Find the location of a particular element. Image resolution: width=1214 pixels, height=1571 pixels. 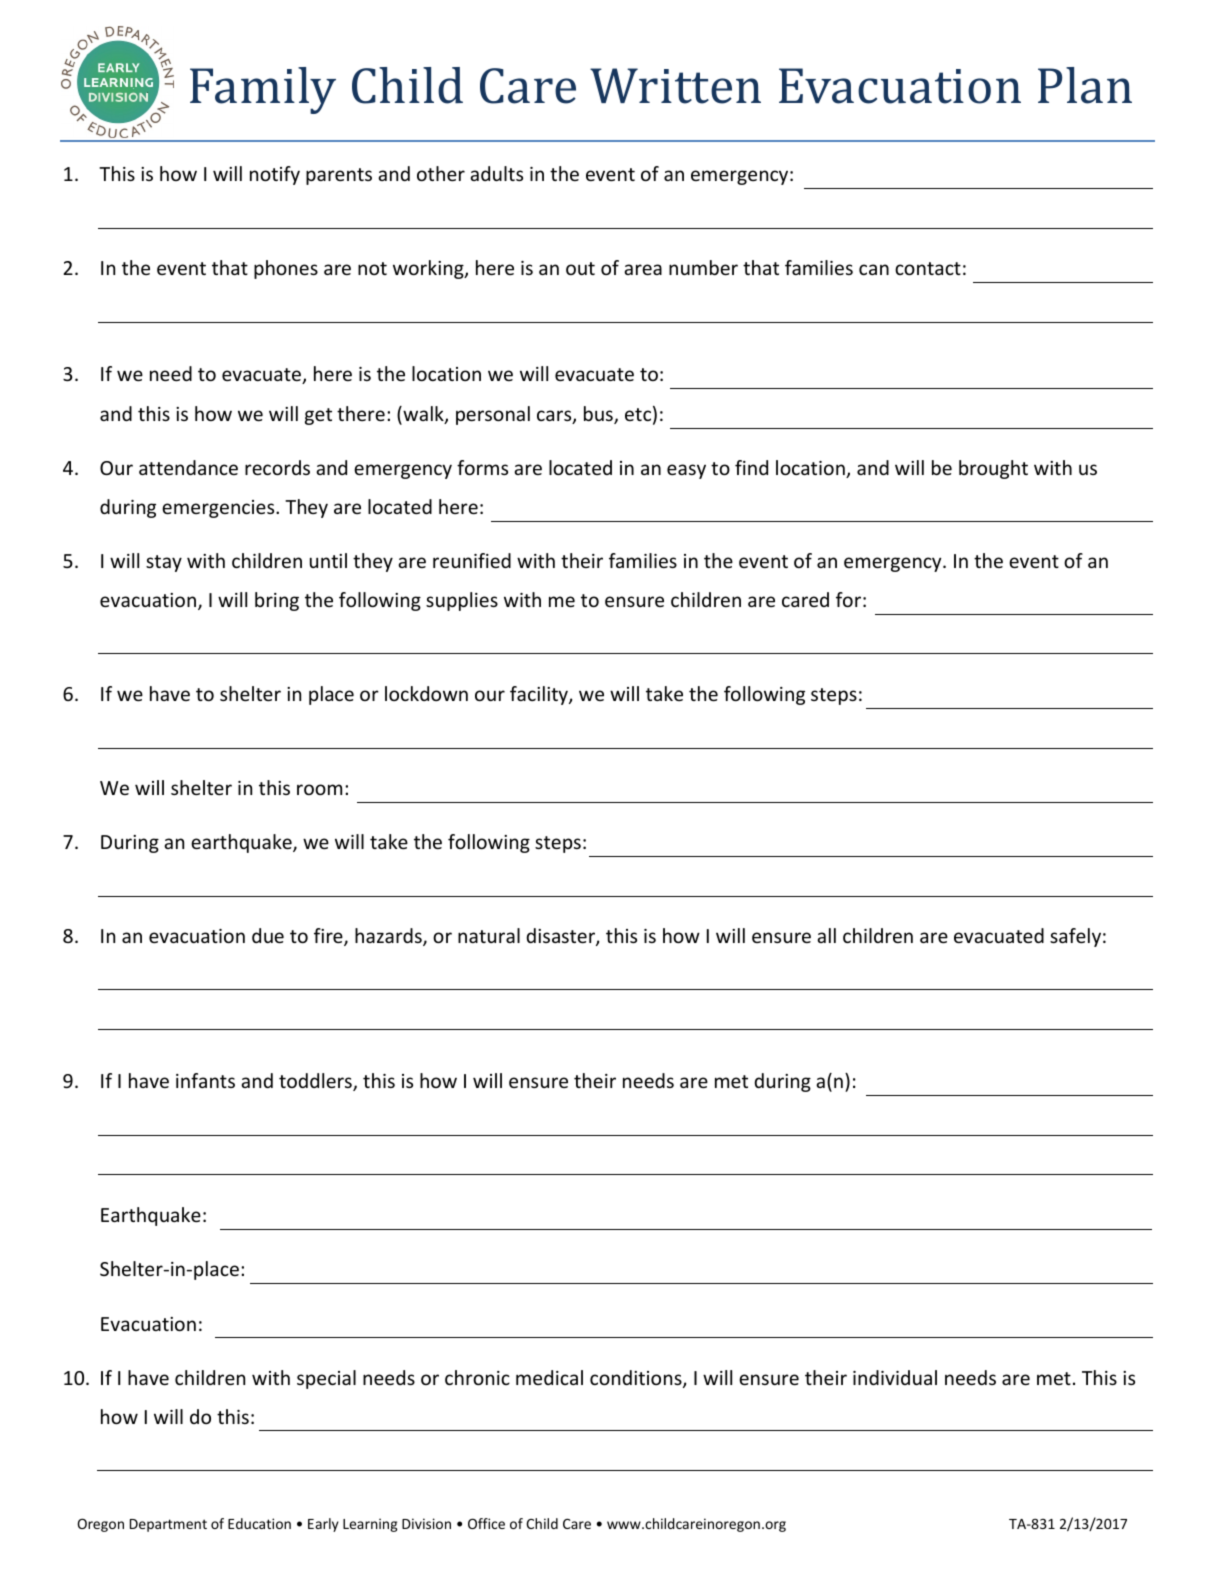

facility is located at coordinates (540, 695).
